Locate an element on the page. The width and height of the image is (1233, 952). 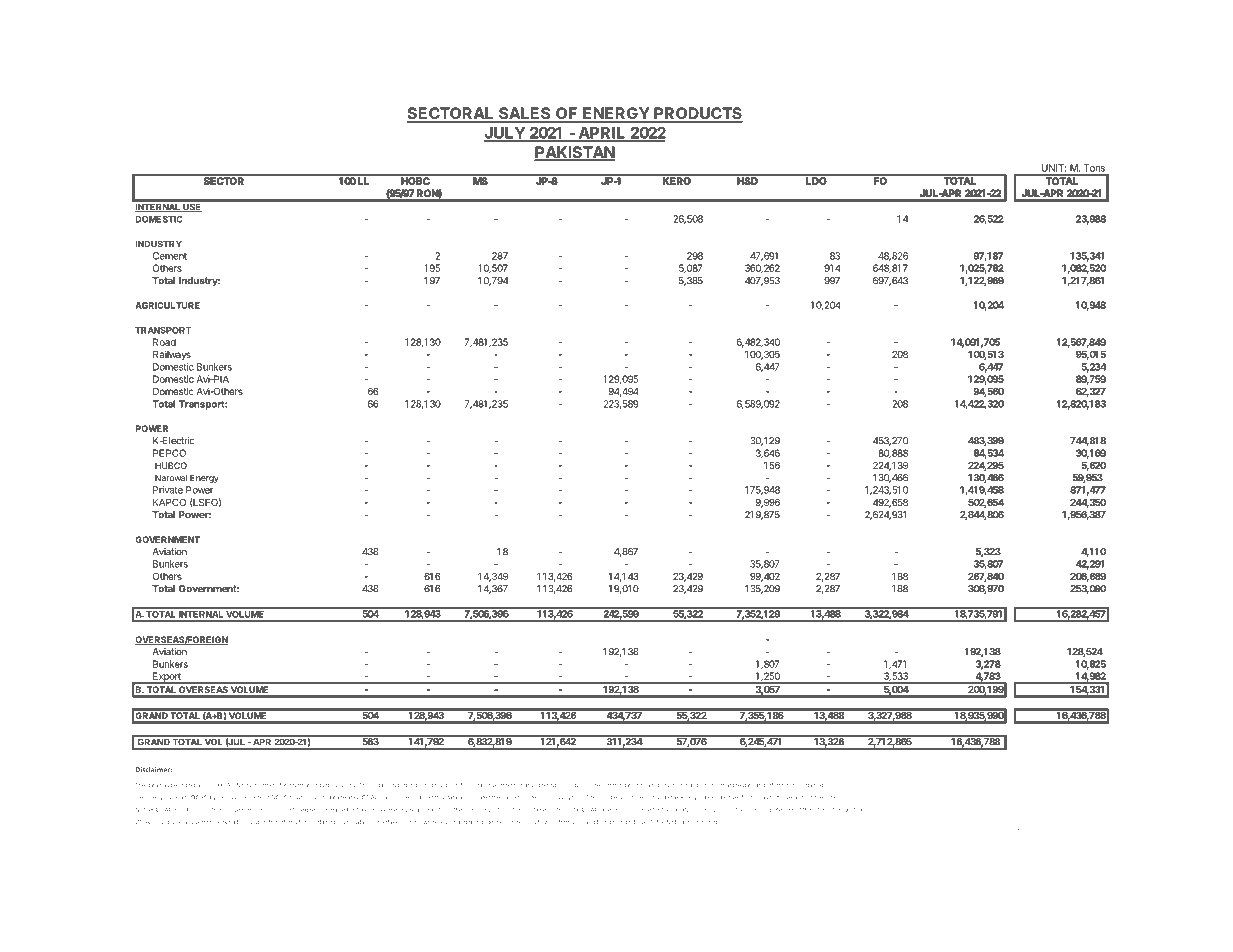
PAKISTAN is located at coordinates (574, 153).
